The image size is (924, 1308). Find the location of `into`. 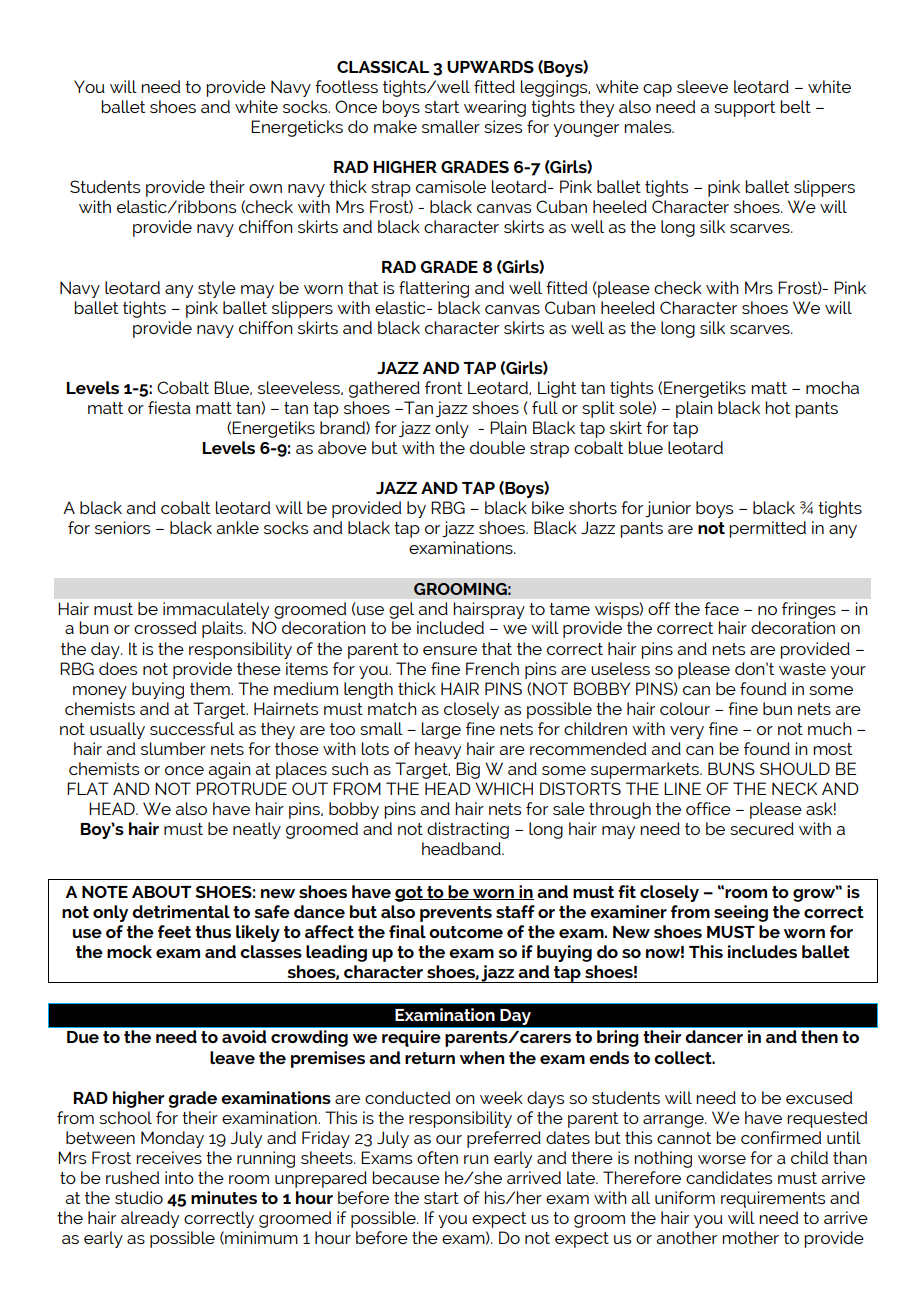

into is located at coordinates (179, 1177).
